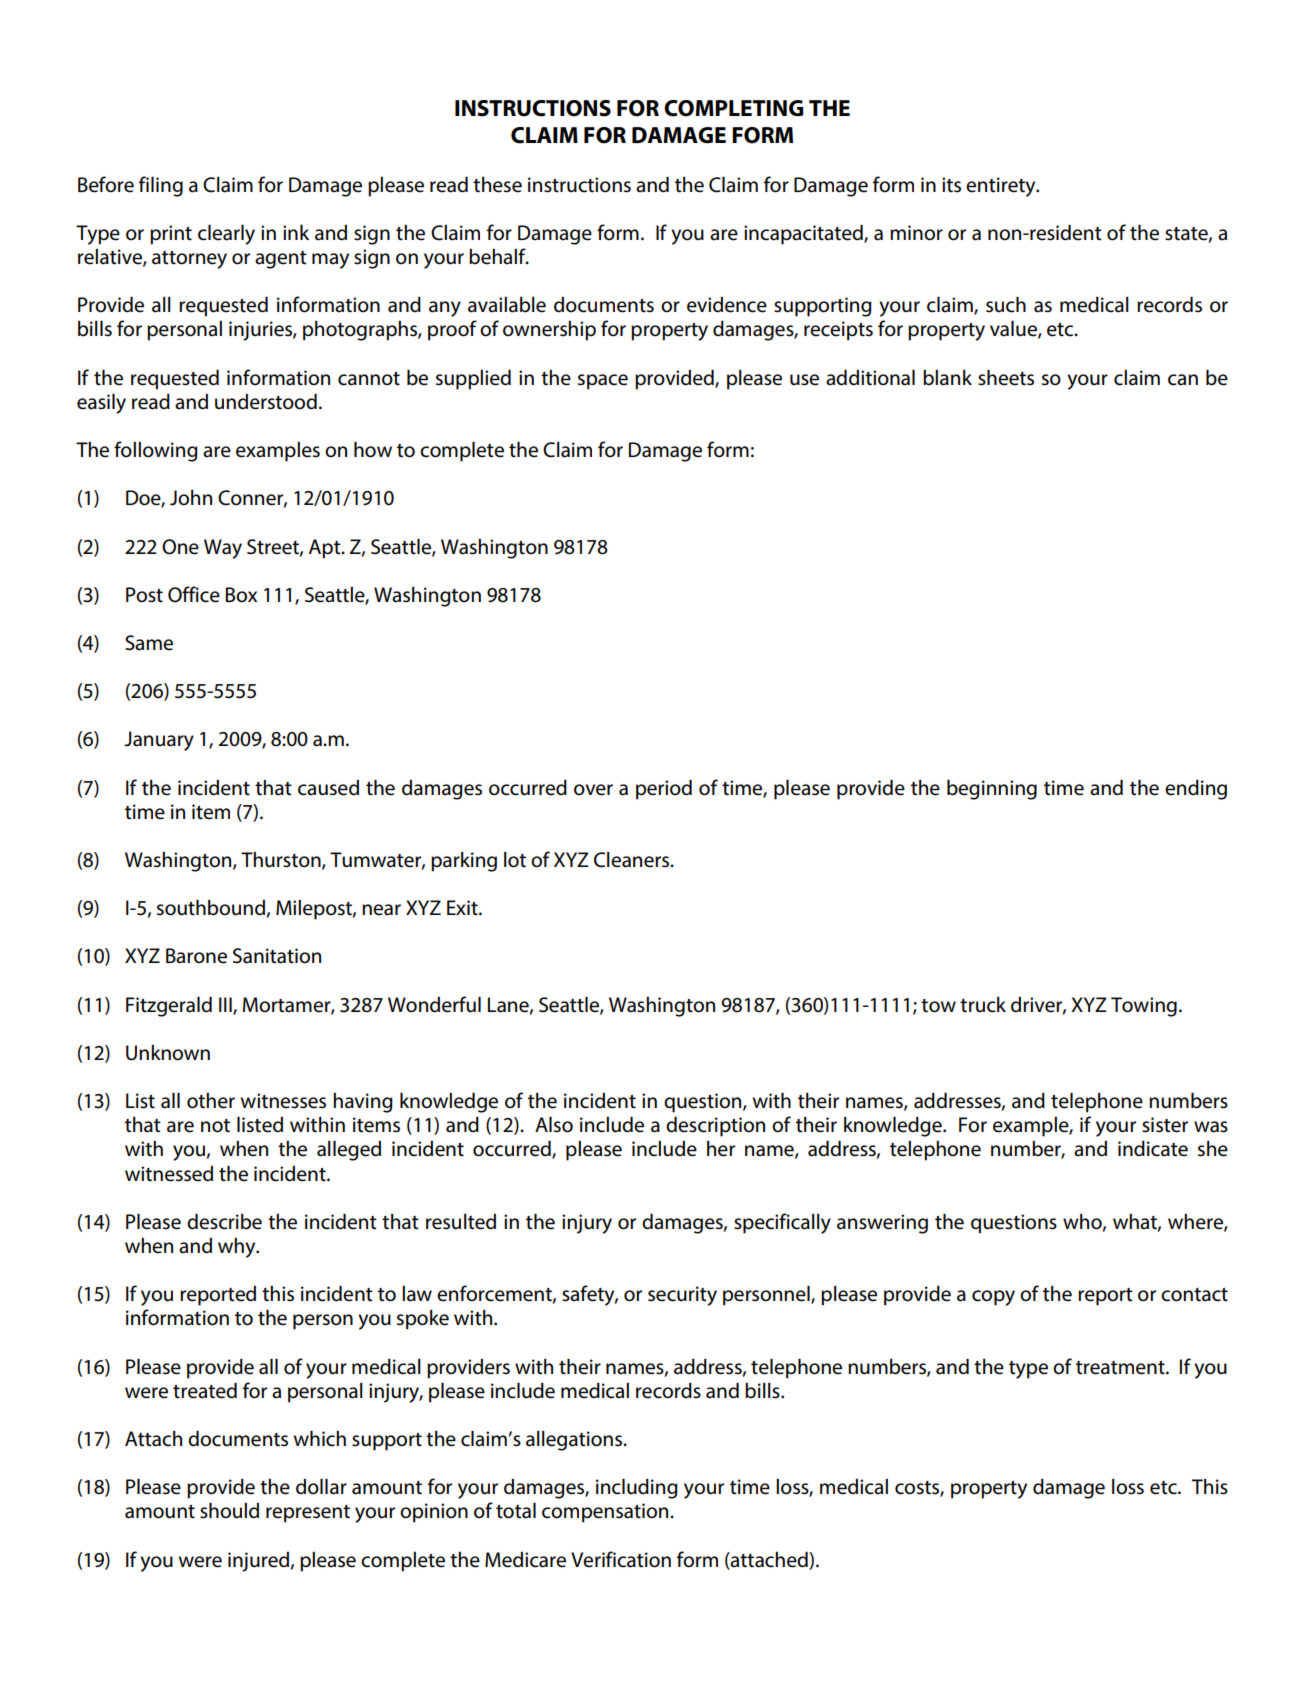  I want to click on should, so click(229, 1510).
